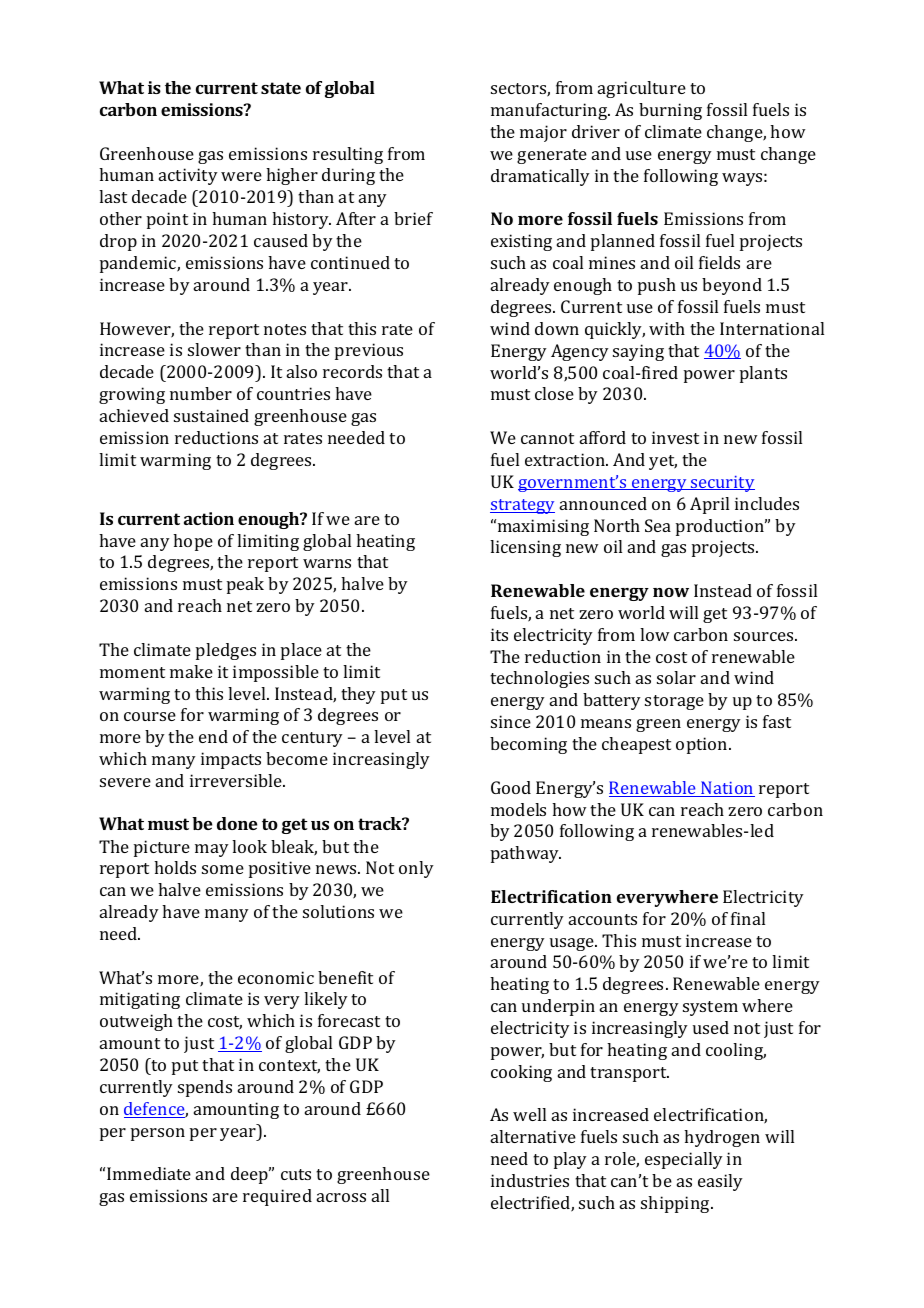 The image size is (924, 1308). Describe the element at coordinates (499, 634) in the screenshot. I see `its` at that location.
